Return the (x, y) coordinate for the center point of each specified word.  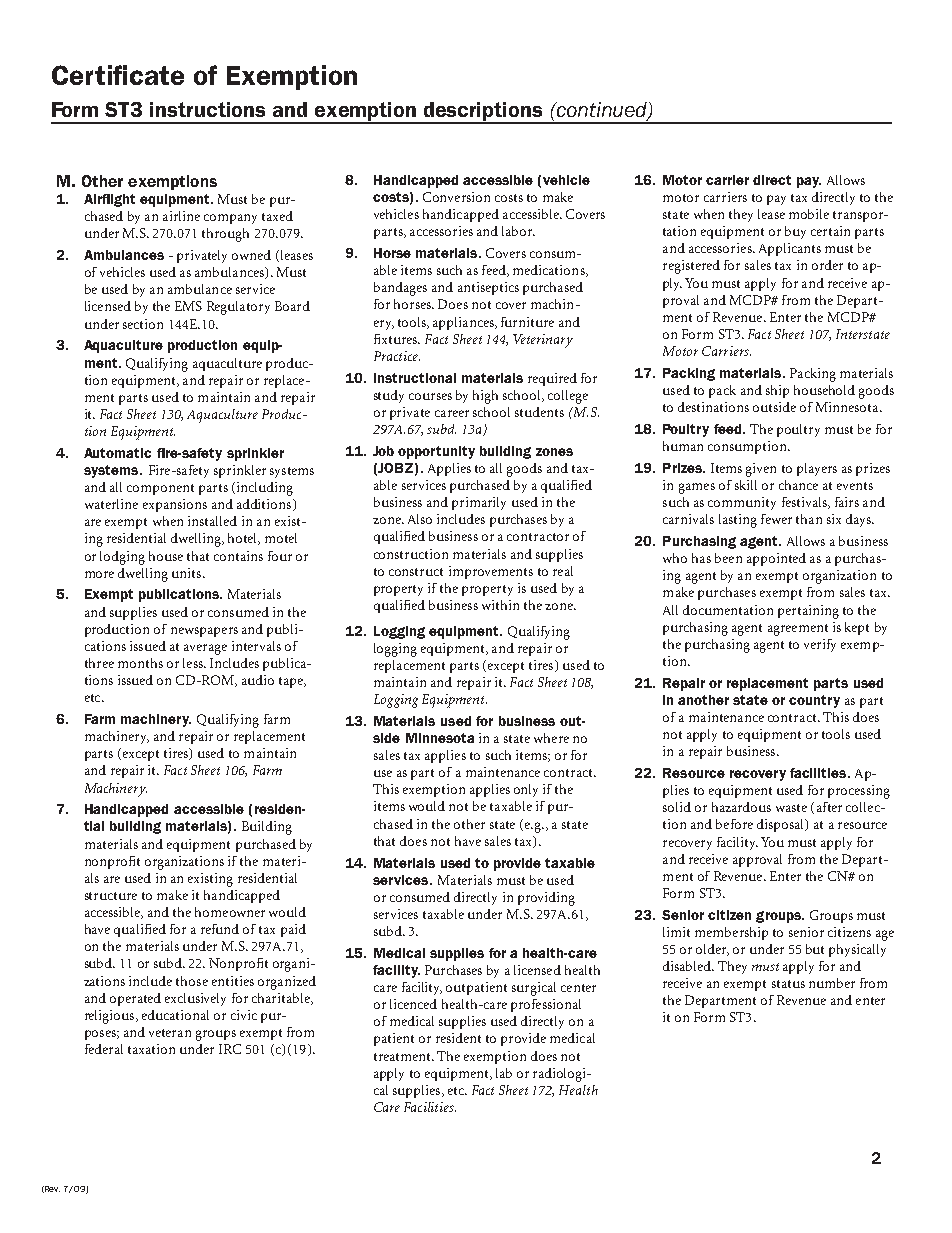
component (160, 489)
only (526, 790)
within (500, 605)
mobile (809, 214)
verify (820, 645)
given (761, 470)
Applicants (790, 249)
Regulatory (238, 308)
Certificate (118, 75)
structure (111, 896)
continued (602, 111)
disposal (782, 825)
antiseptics (488, 288)
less (194, 663)
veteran (170, 1033)
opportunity (436, 452)
